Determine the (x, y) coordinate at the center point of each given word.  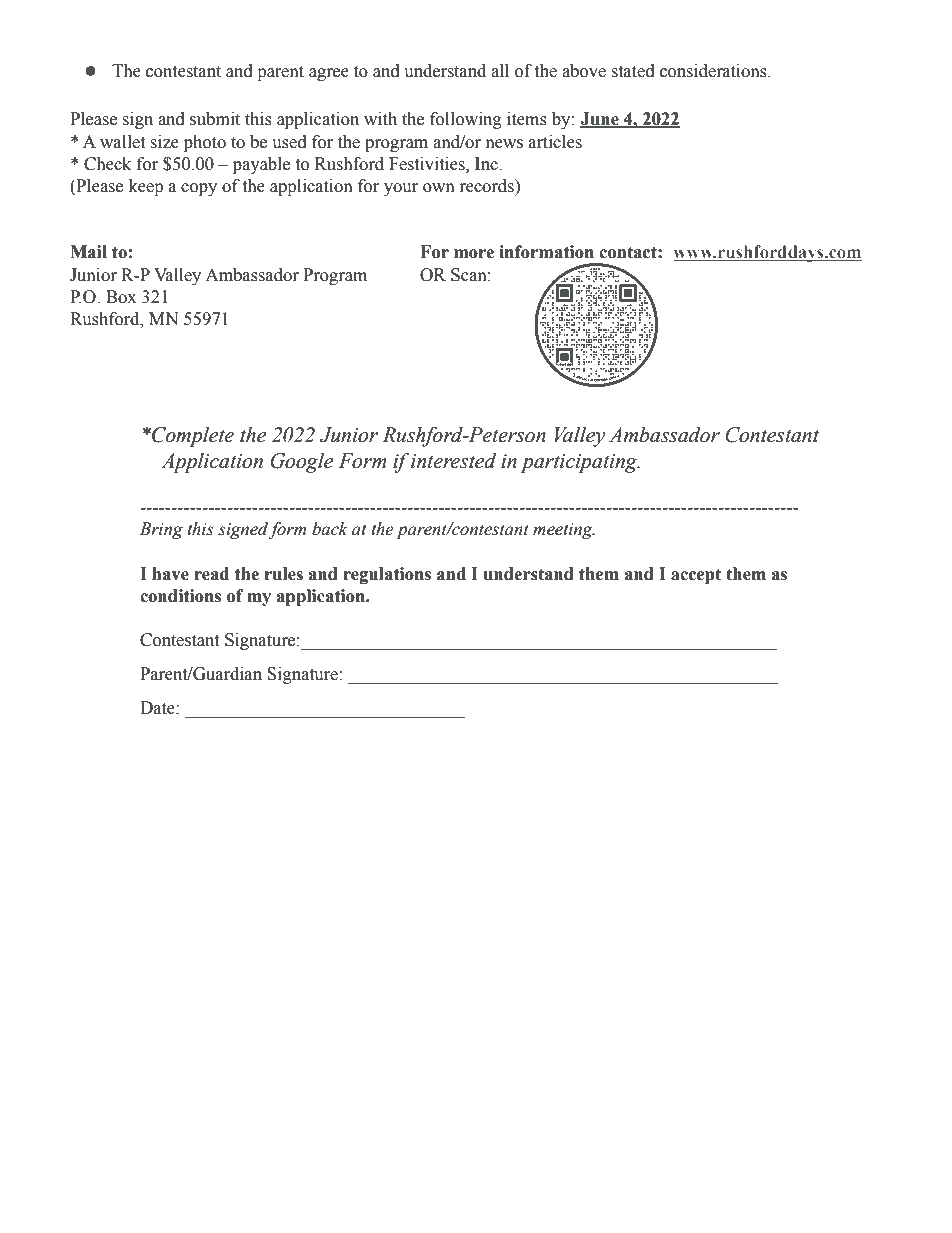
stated (633, 71)
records (488, 186)
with (380, 119)
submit (215, 119)
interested (453, 460)
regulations (387, 575)
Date (158, 708)
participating (580, 463)
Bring (161, 530)
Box (121, 297)
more (474, 254)
